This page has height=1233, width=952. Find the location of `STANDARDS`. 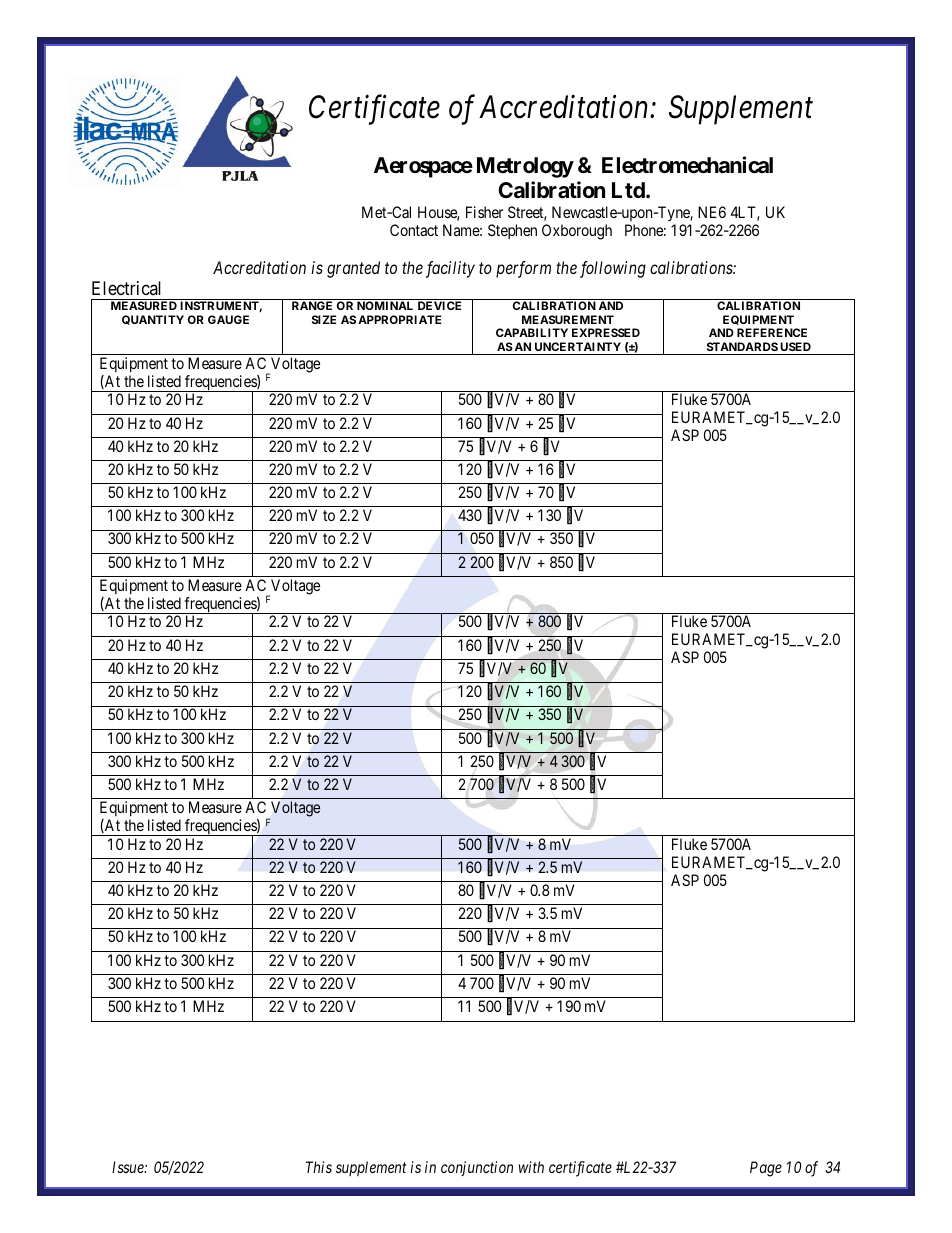

STANDARDS is located at coordinates (742, 346).
